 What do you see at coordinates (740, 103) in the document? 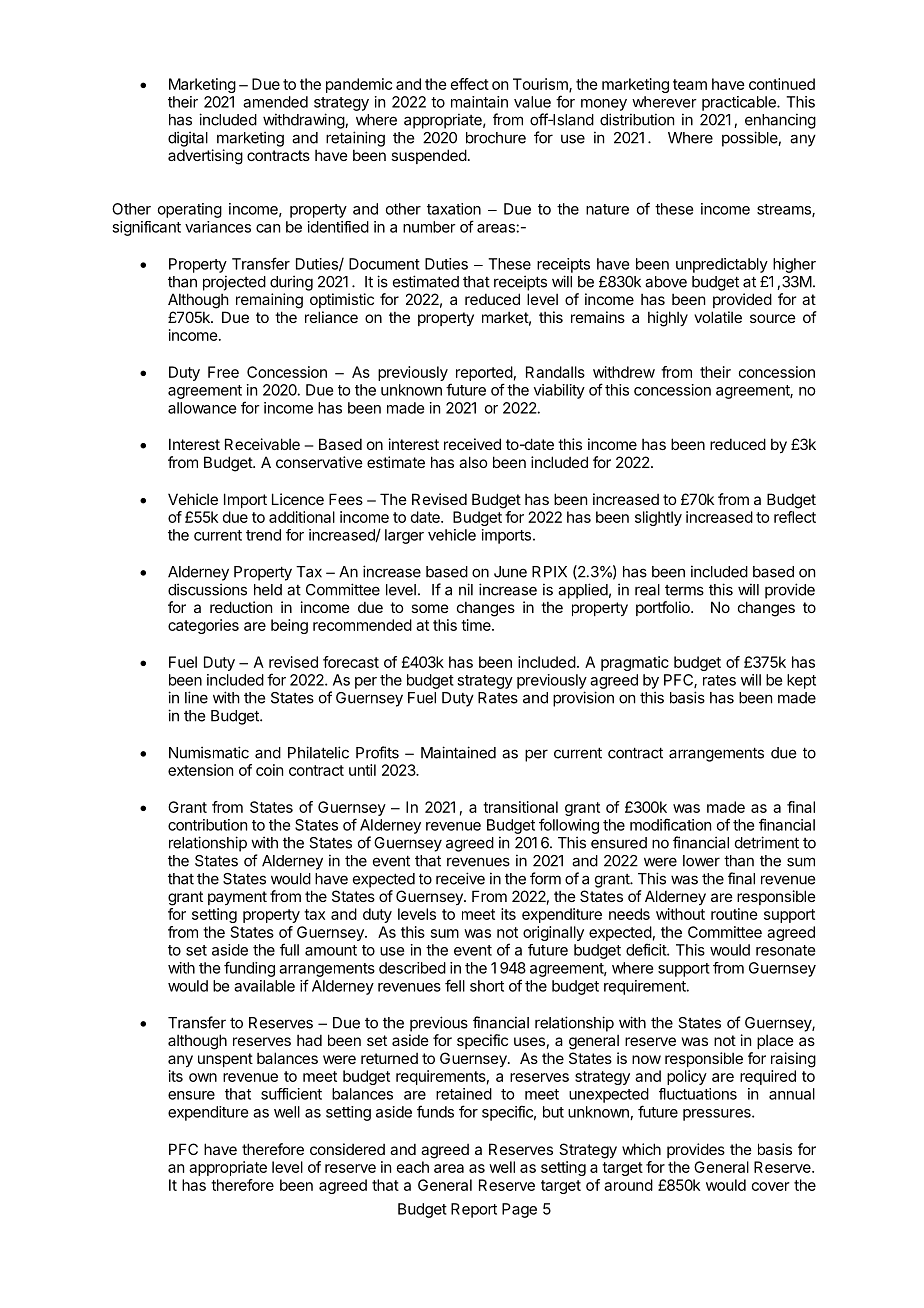
I see `practicable` at bounding box center [740, 103].
